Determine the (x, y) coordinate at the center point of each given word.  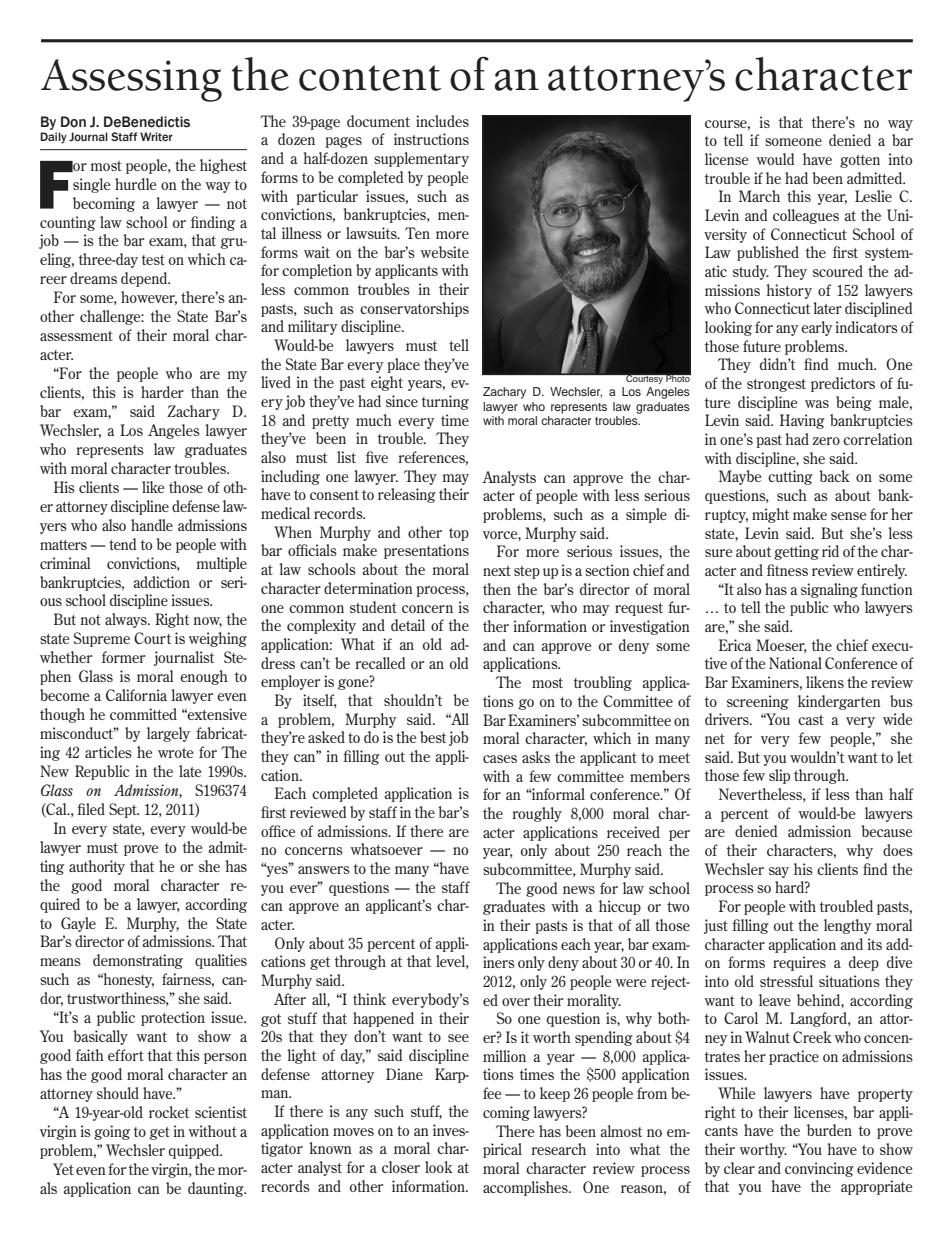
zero (826, 441)
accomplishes (526, 1188)
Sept (124, 810)
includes (442, 121)
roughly (537, 814)
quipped (195, 1151)
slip (779, 776)
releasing (407, 495)
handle (152, 525)
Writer (156, 136)
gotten (860, 161)
